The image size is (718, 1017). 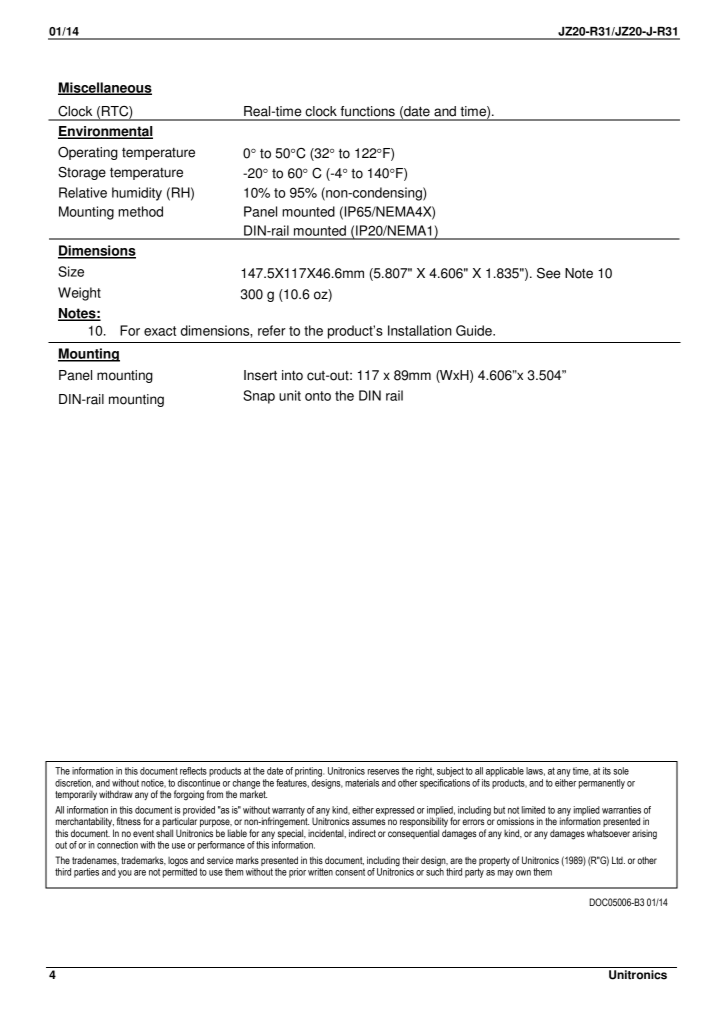 I want to click on indirect, so click(x=362, y=833).
